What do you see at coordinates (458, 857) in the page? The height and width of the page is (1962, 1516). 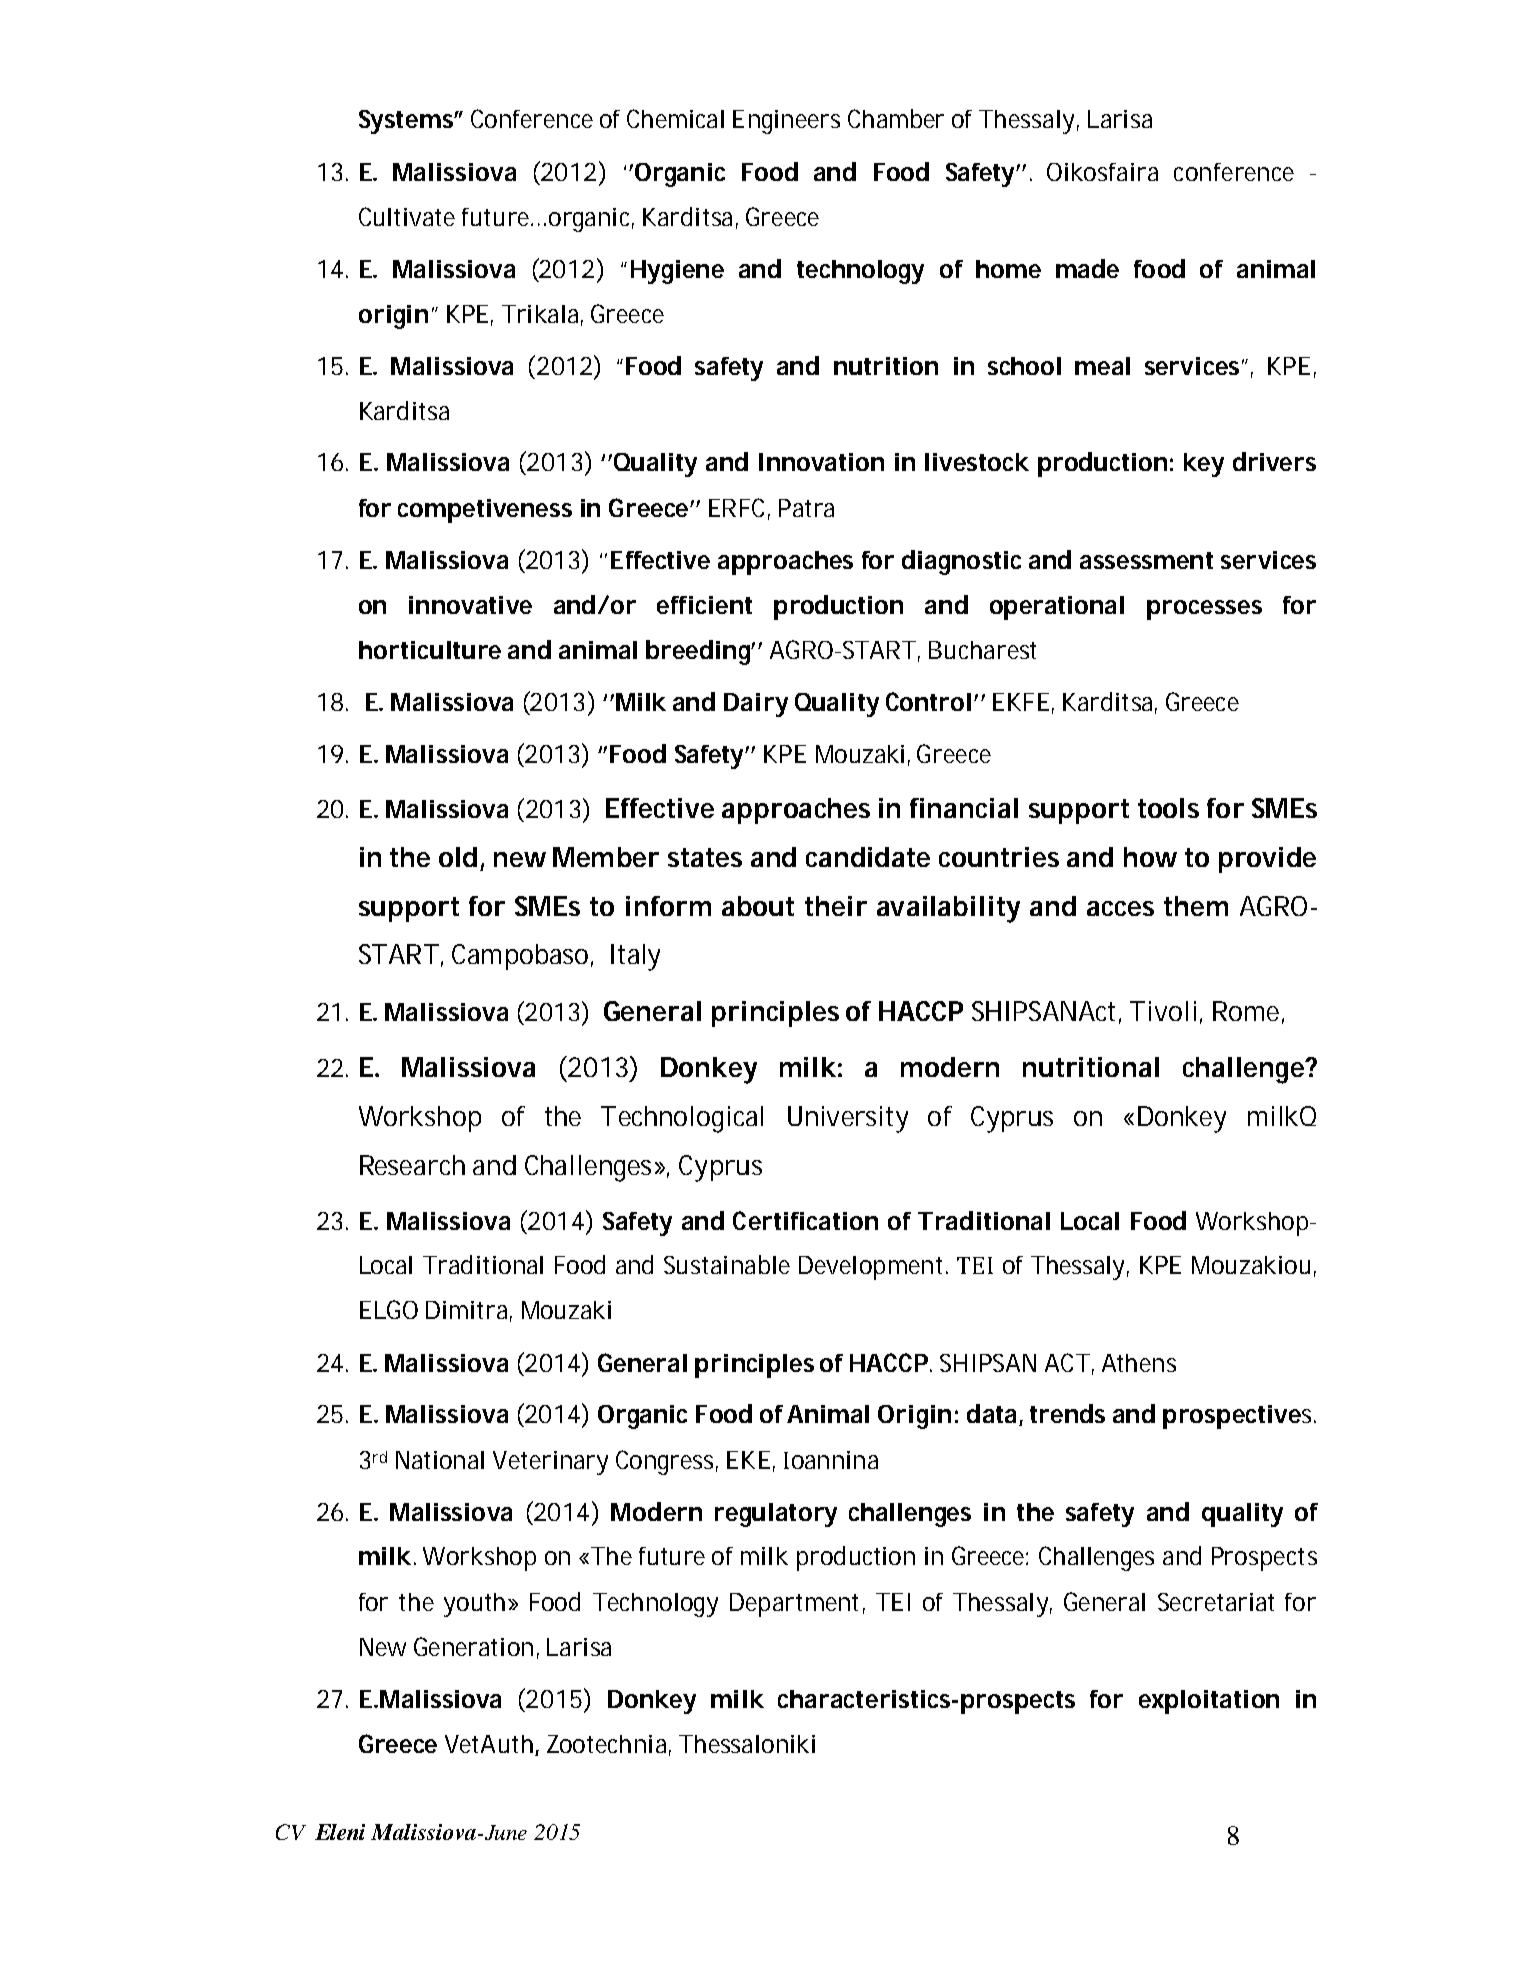 I see `old` at bounding box center [458, 857].
